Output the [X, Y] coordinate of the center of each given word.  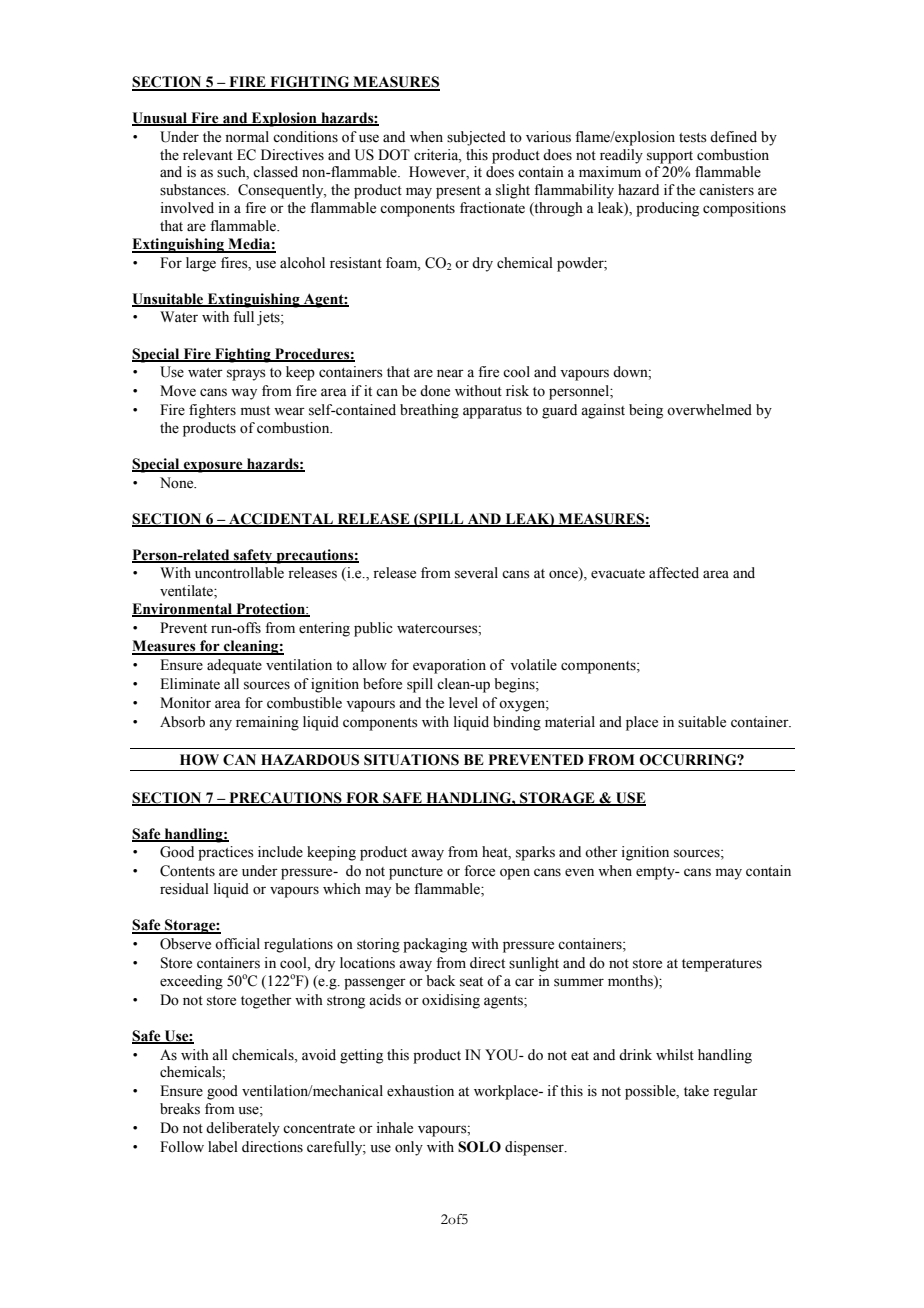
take [696, 1091]
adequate [234, 666]
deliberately [243, 1129]
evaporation [449, 666]
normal [247, 137]
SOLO [479, 1147]
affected [674, 573]
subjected [476, 138]
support [670, 157]
